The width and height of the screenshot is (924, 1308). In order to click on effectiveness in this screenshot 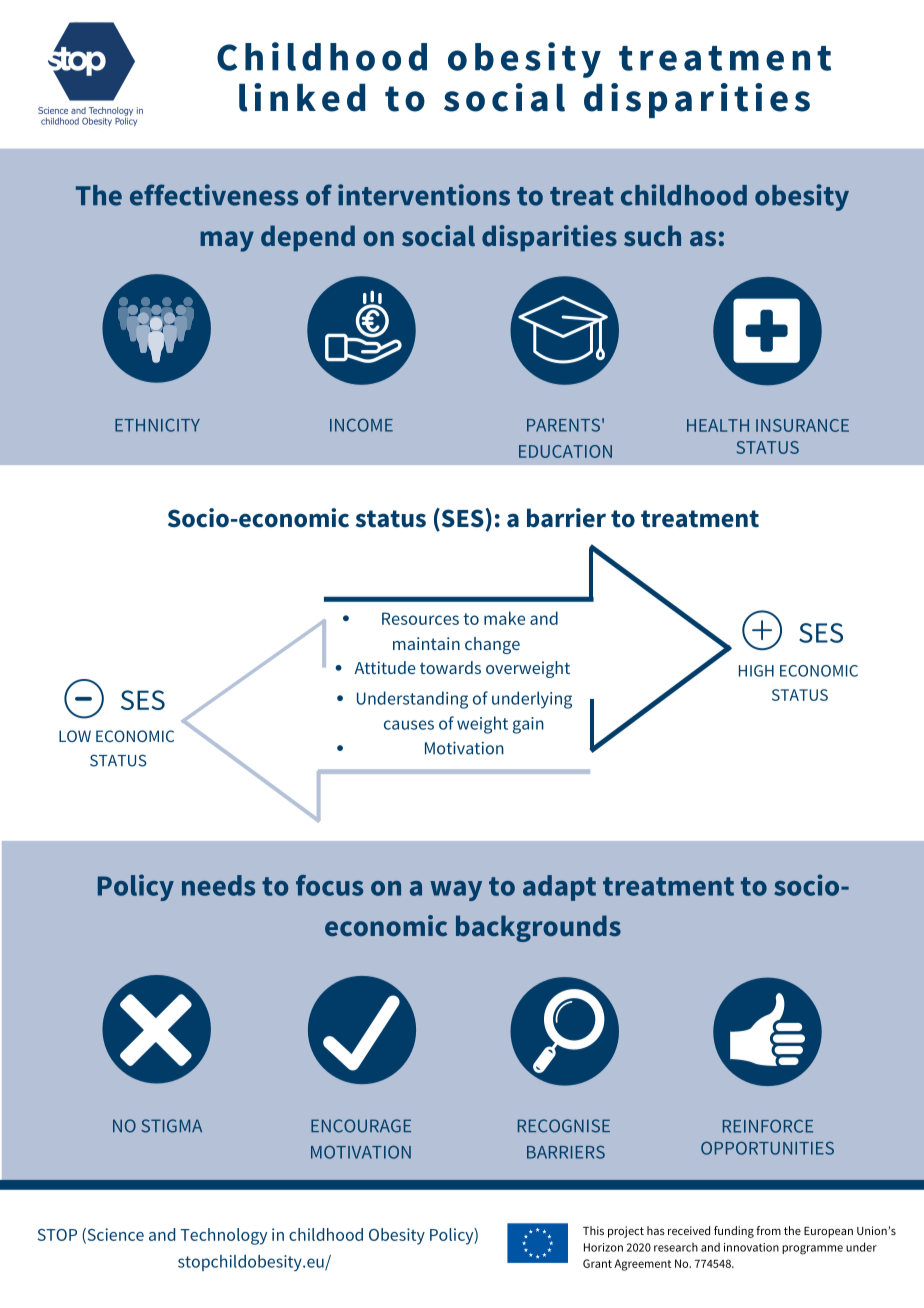, I will do `click(214, 195)`.
